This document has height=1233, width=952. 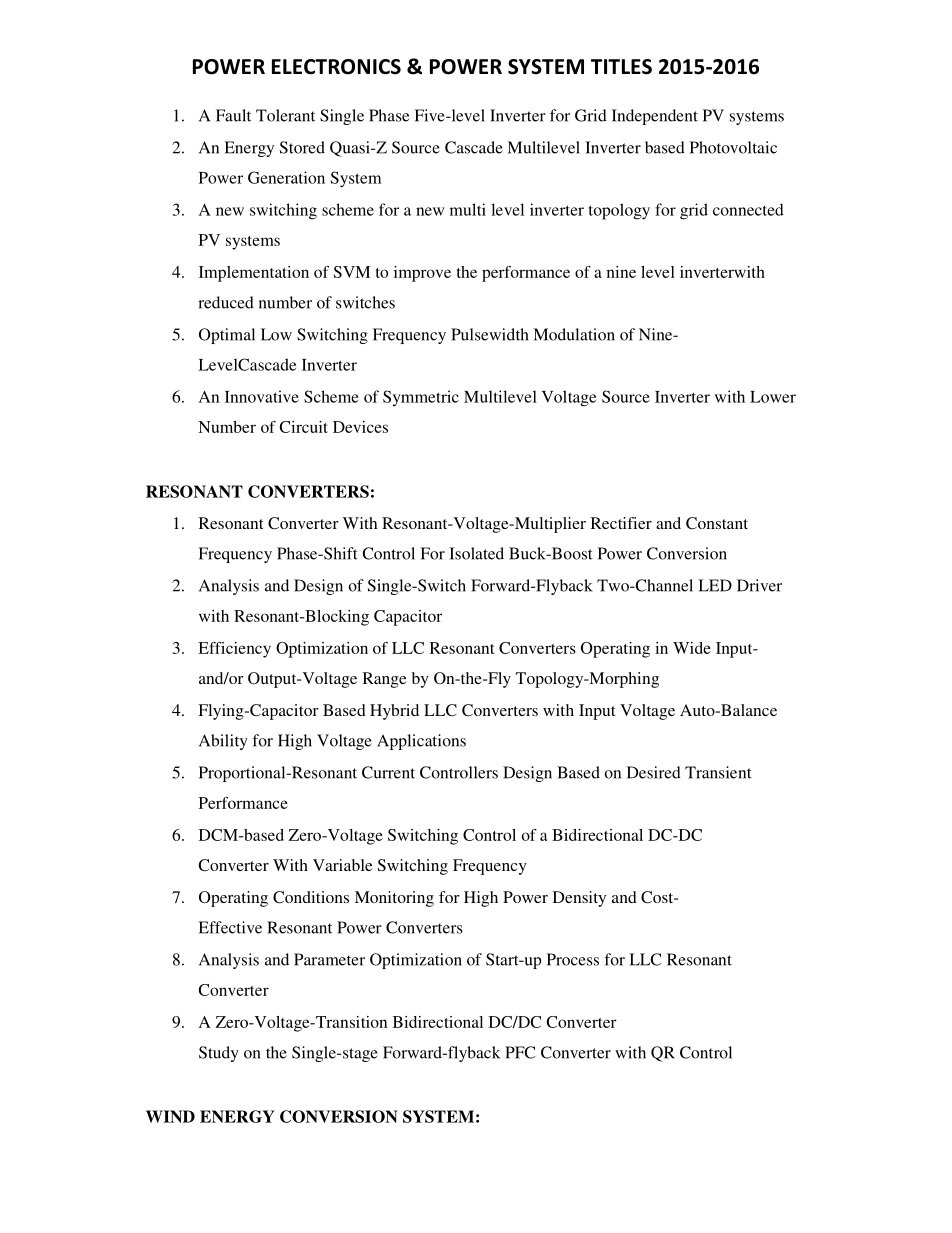 What do you see at coordinates (311, 897) in the document?
I see `Conditions` at bounding box center [311, 897].
